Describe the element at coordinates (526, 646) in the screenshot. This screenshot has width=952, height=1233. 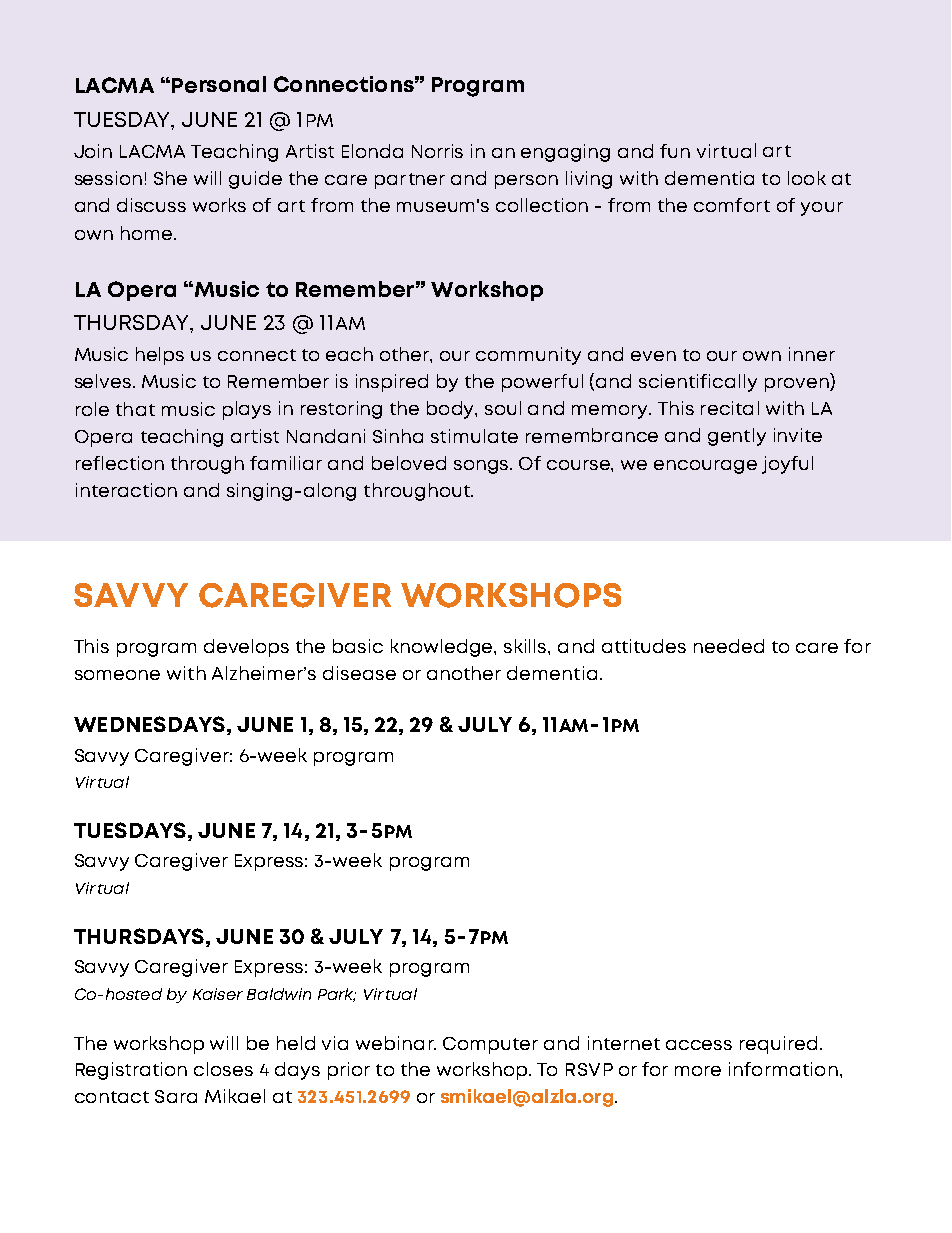
I see `skills` at that location.
